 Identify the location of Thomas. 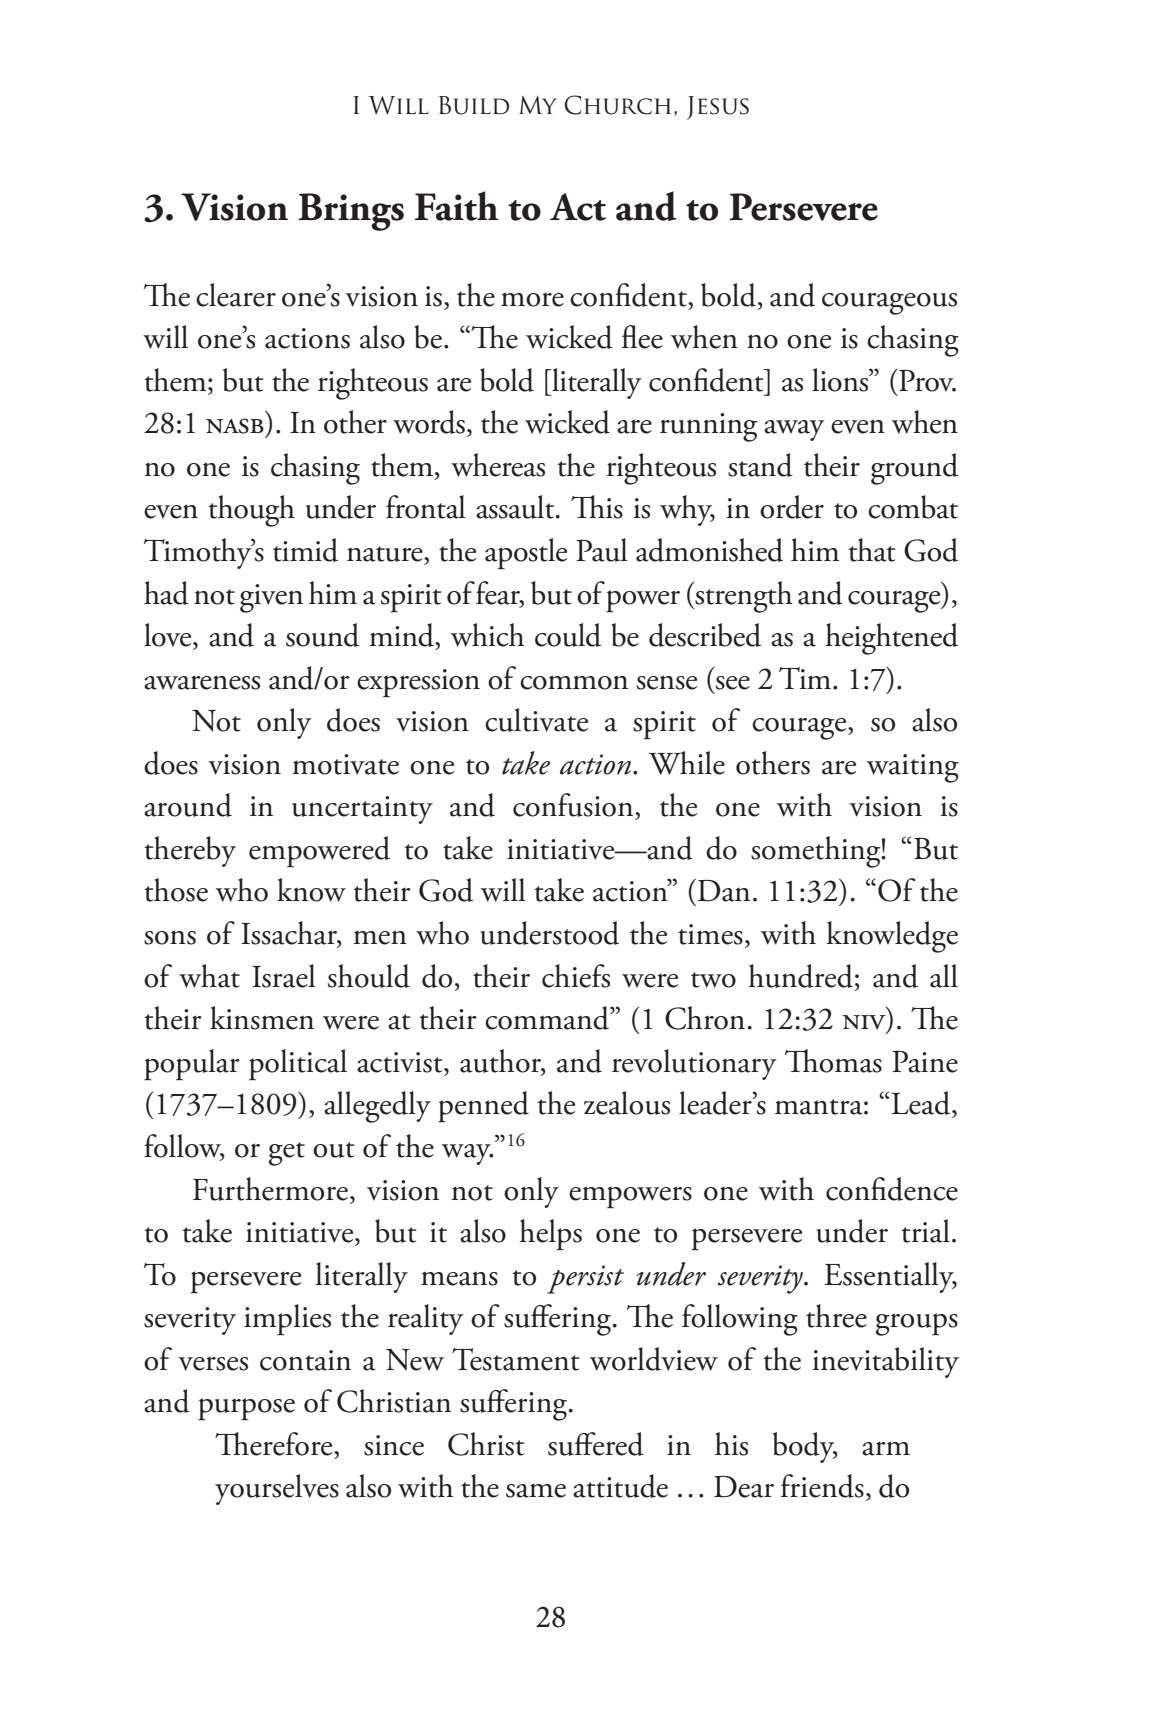
(833, 1061).
